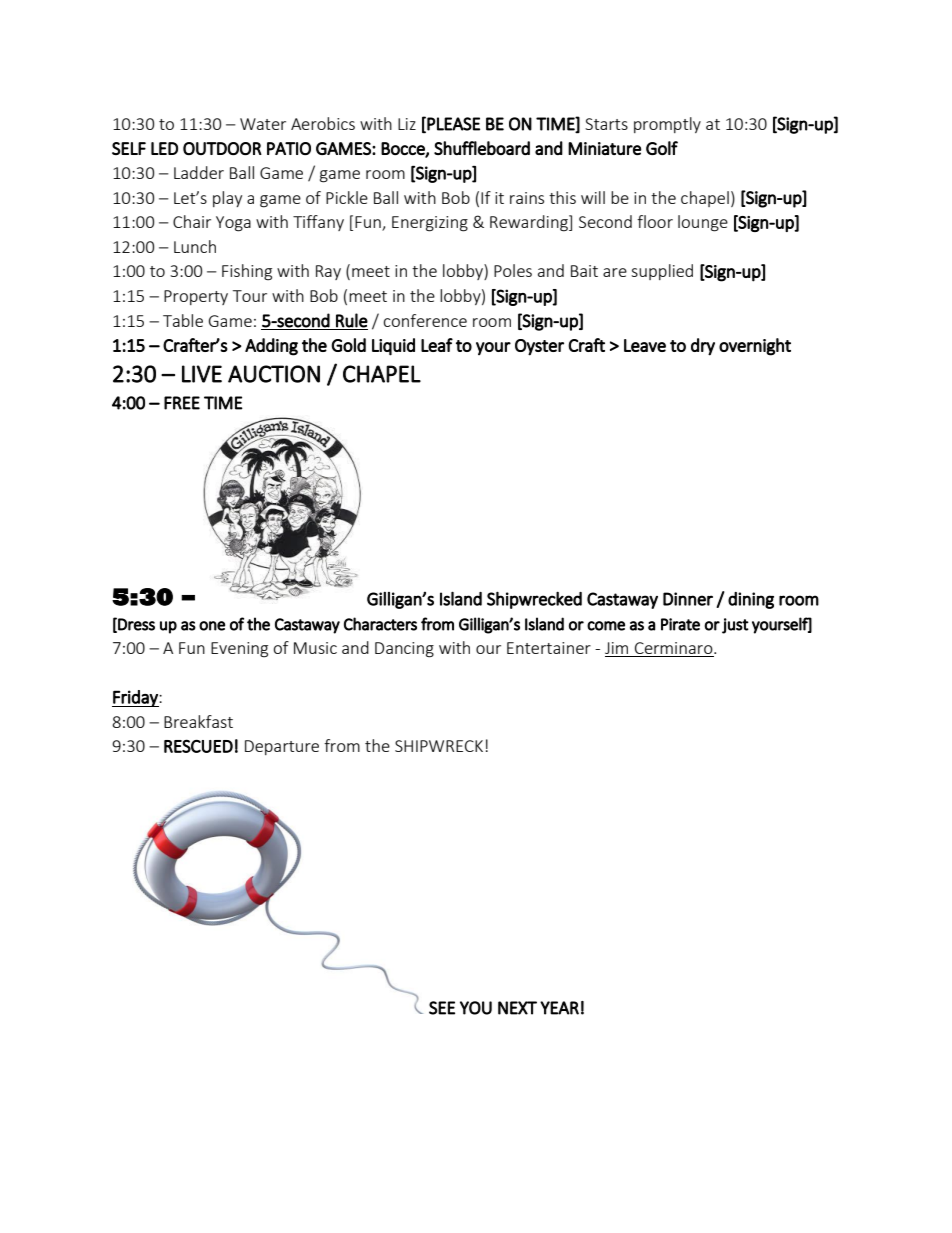 This document has height=1233, width=952. I want to click on Liz, so click(407, 124).
